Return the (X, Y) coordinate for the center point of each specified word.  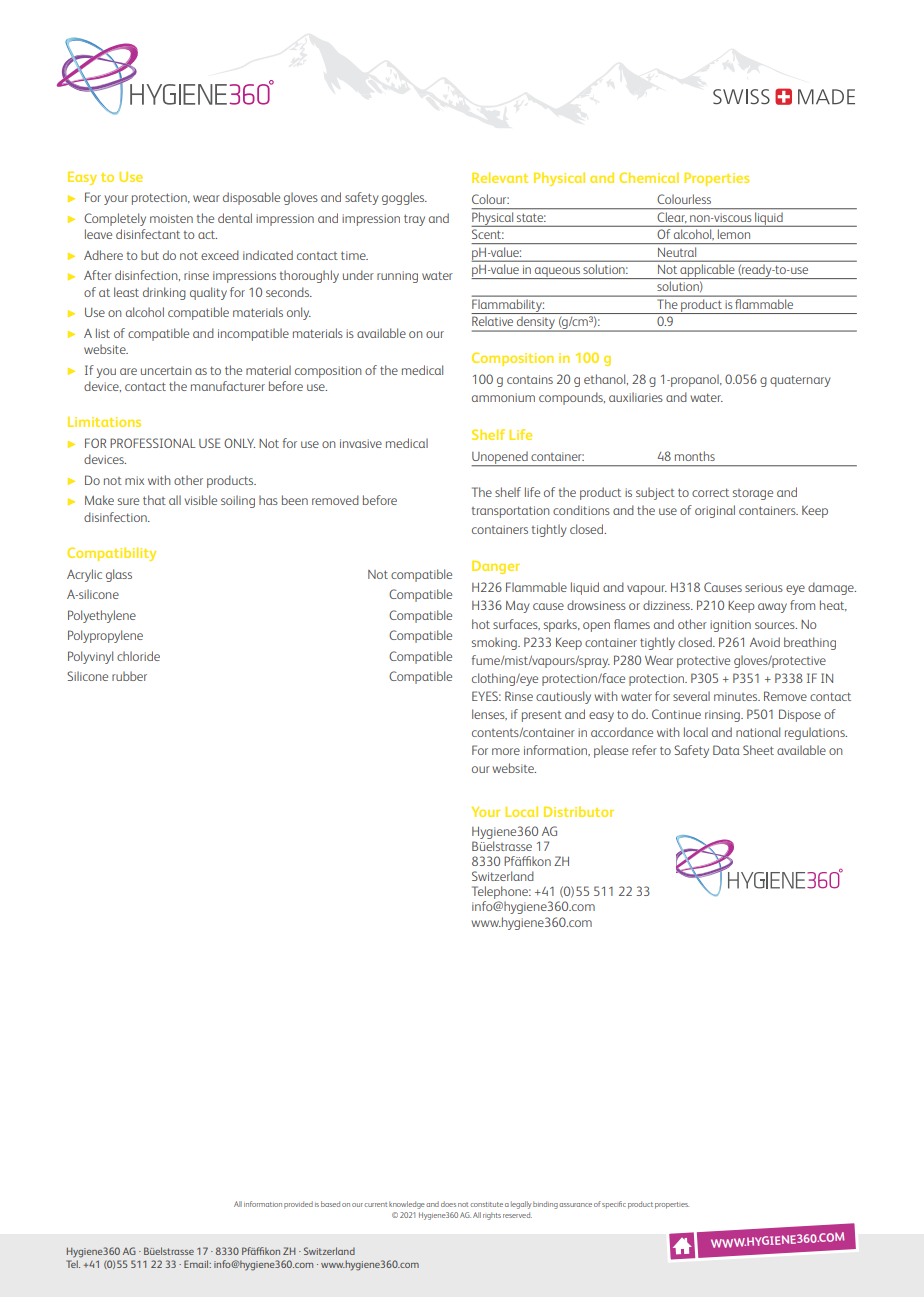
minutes (737, 696)
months (695, 456)
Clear (672, 217)
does (448, 1204)
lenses (489, 714)
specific (614, 1205)
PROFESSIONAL (152, 443)
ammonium (503, 397)
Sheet (758, 750)
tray (414, 220)
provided (298, 1205)
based (330, 1204)
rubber (129, 676)
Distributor (579, 811)
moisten (171, 218)
